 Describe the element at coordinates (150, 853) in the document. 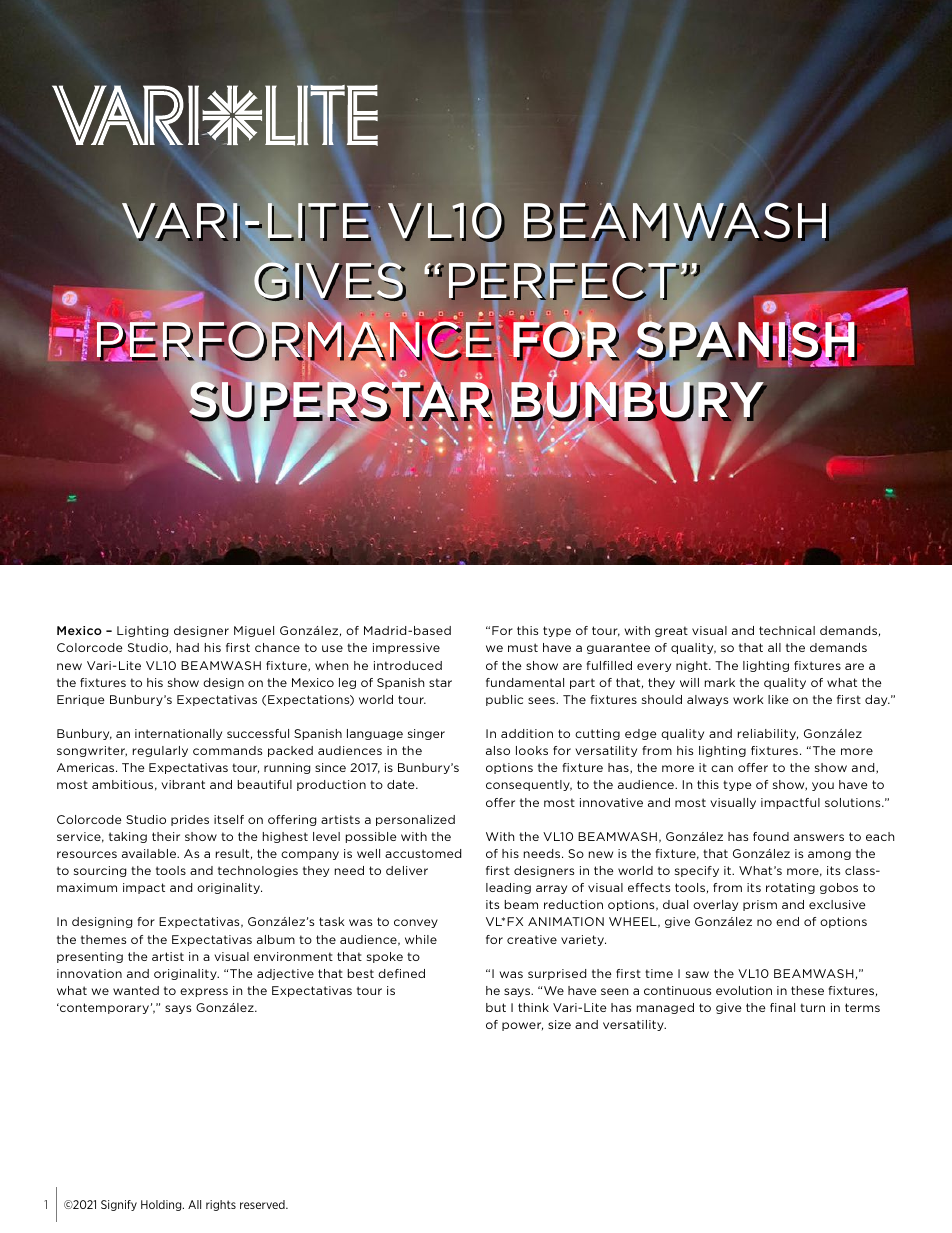

I see `available` at that location.
